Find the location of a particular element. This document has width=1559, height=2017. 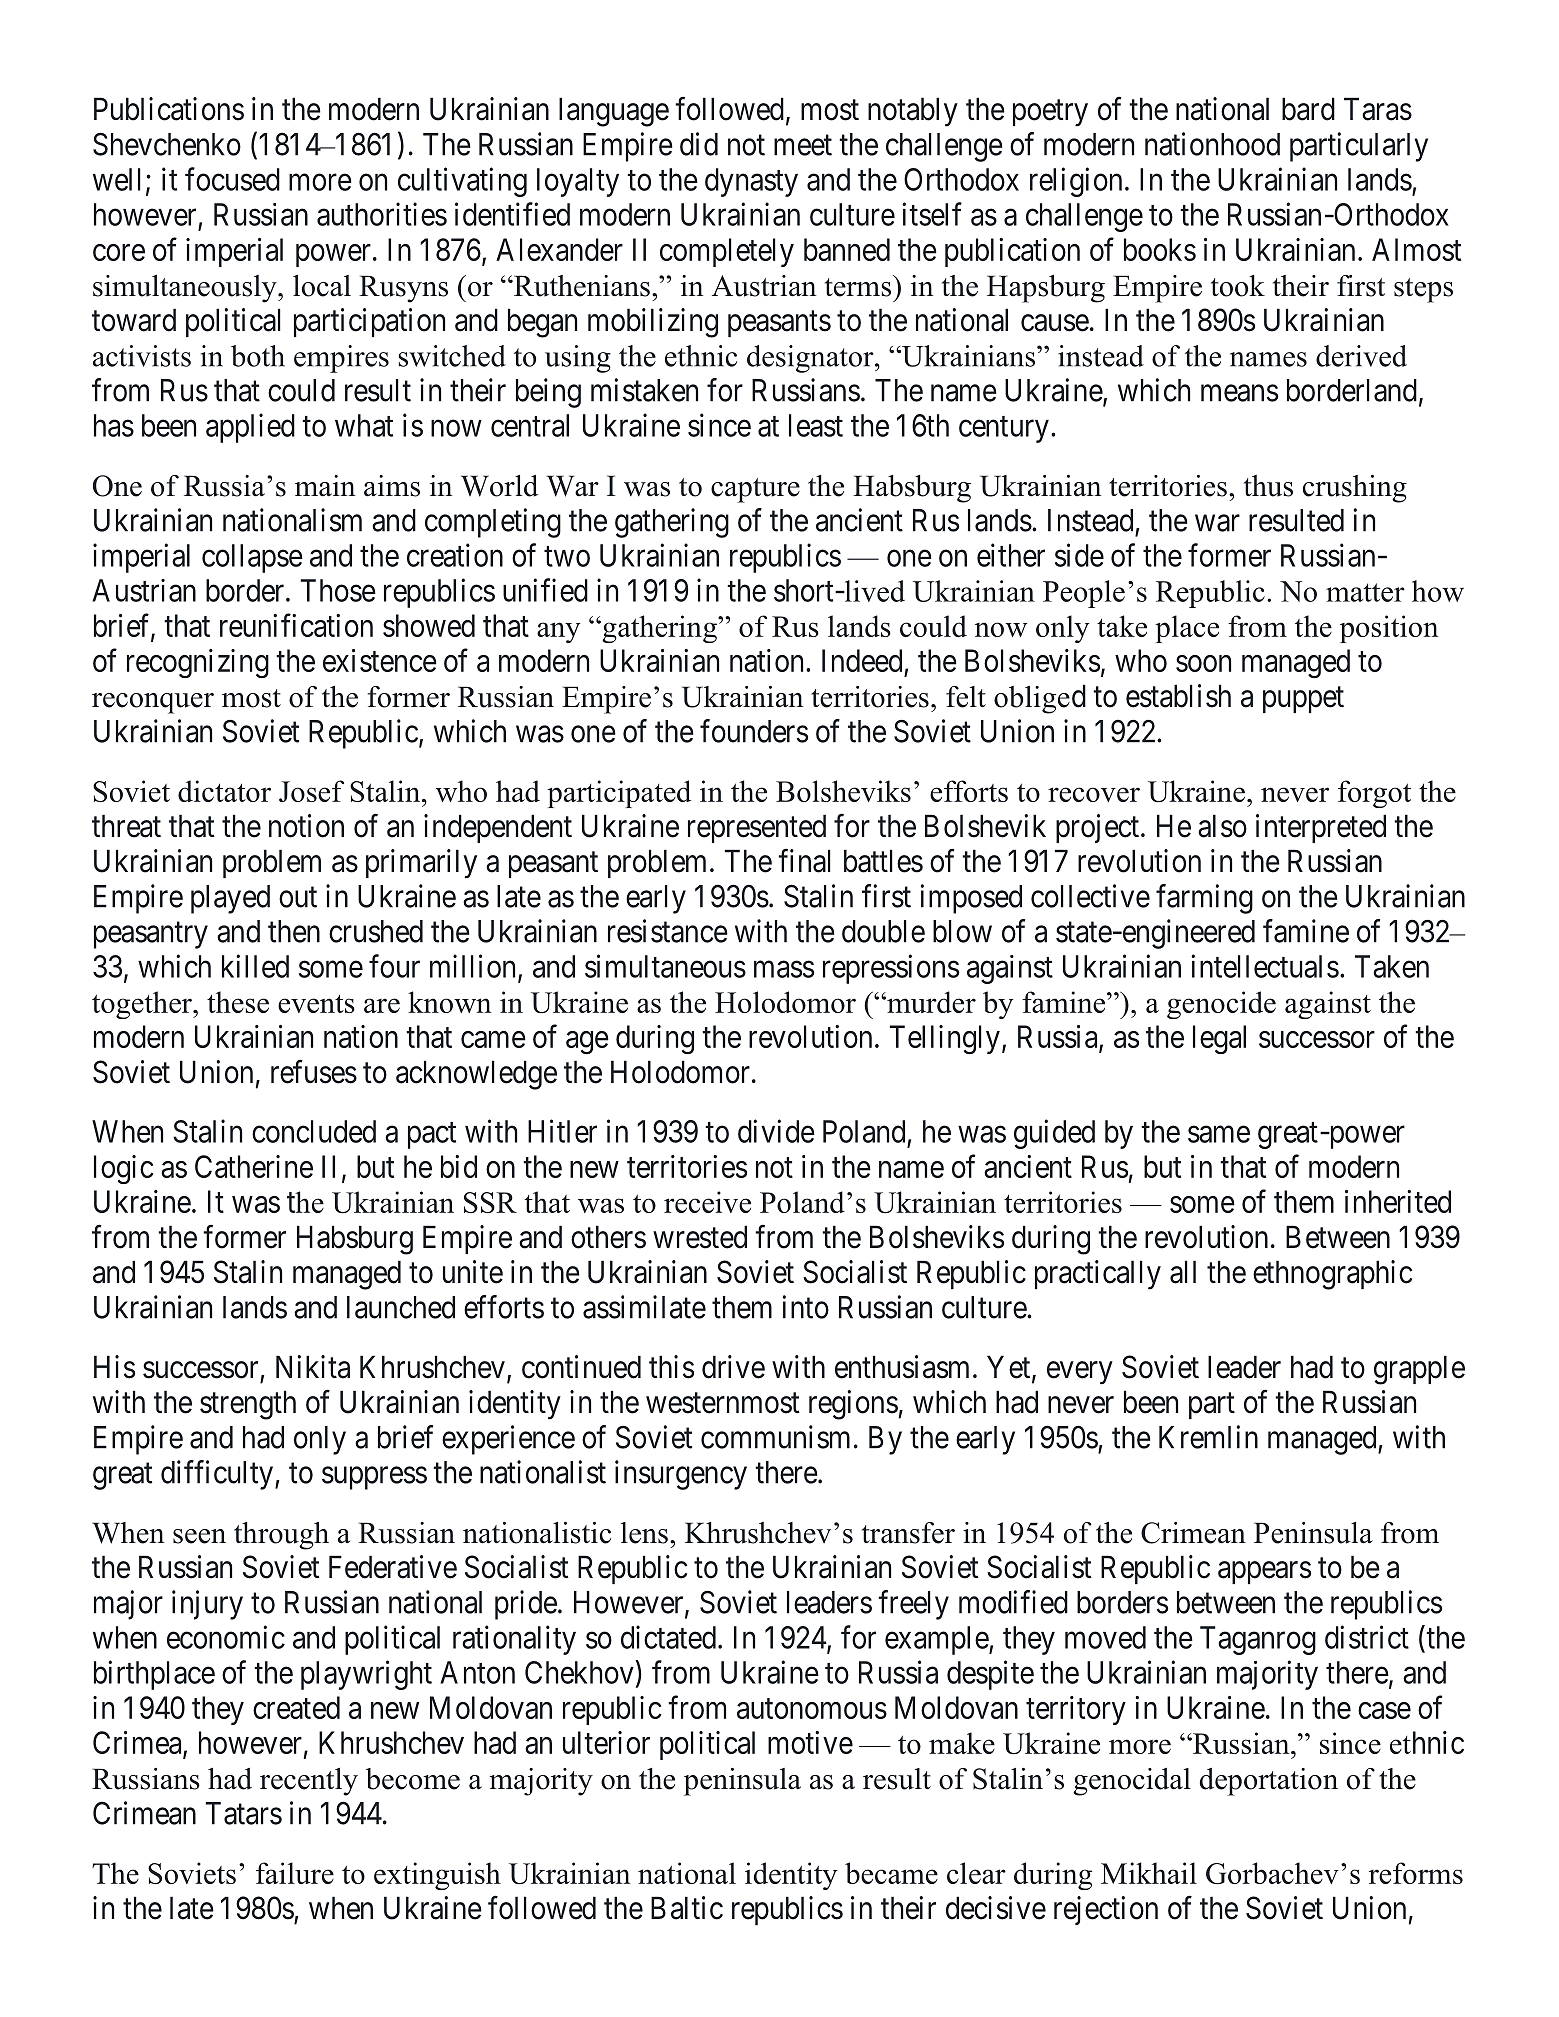

crushing is located at coordinates (1355, 489).
